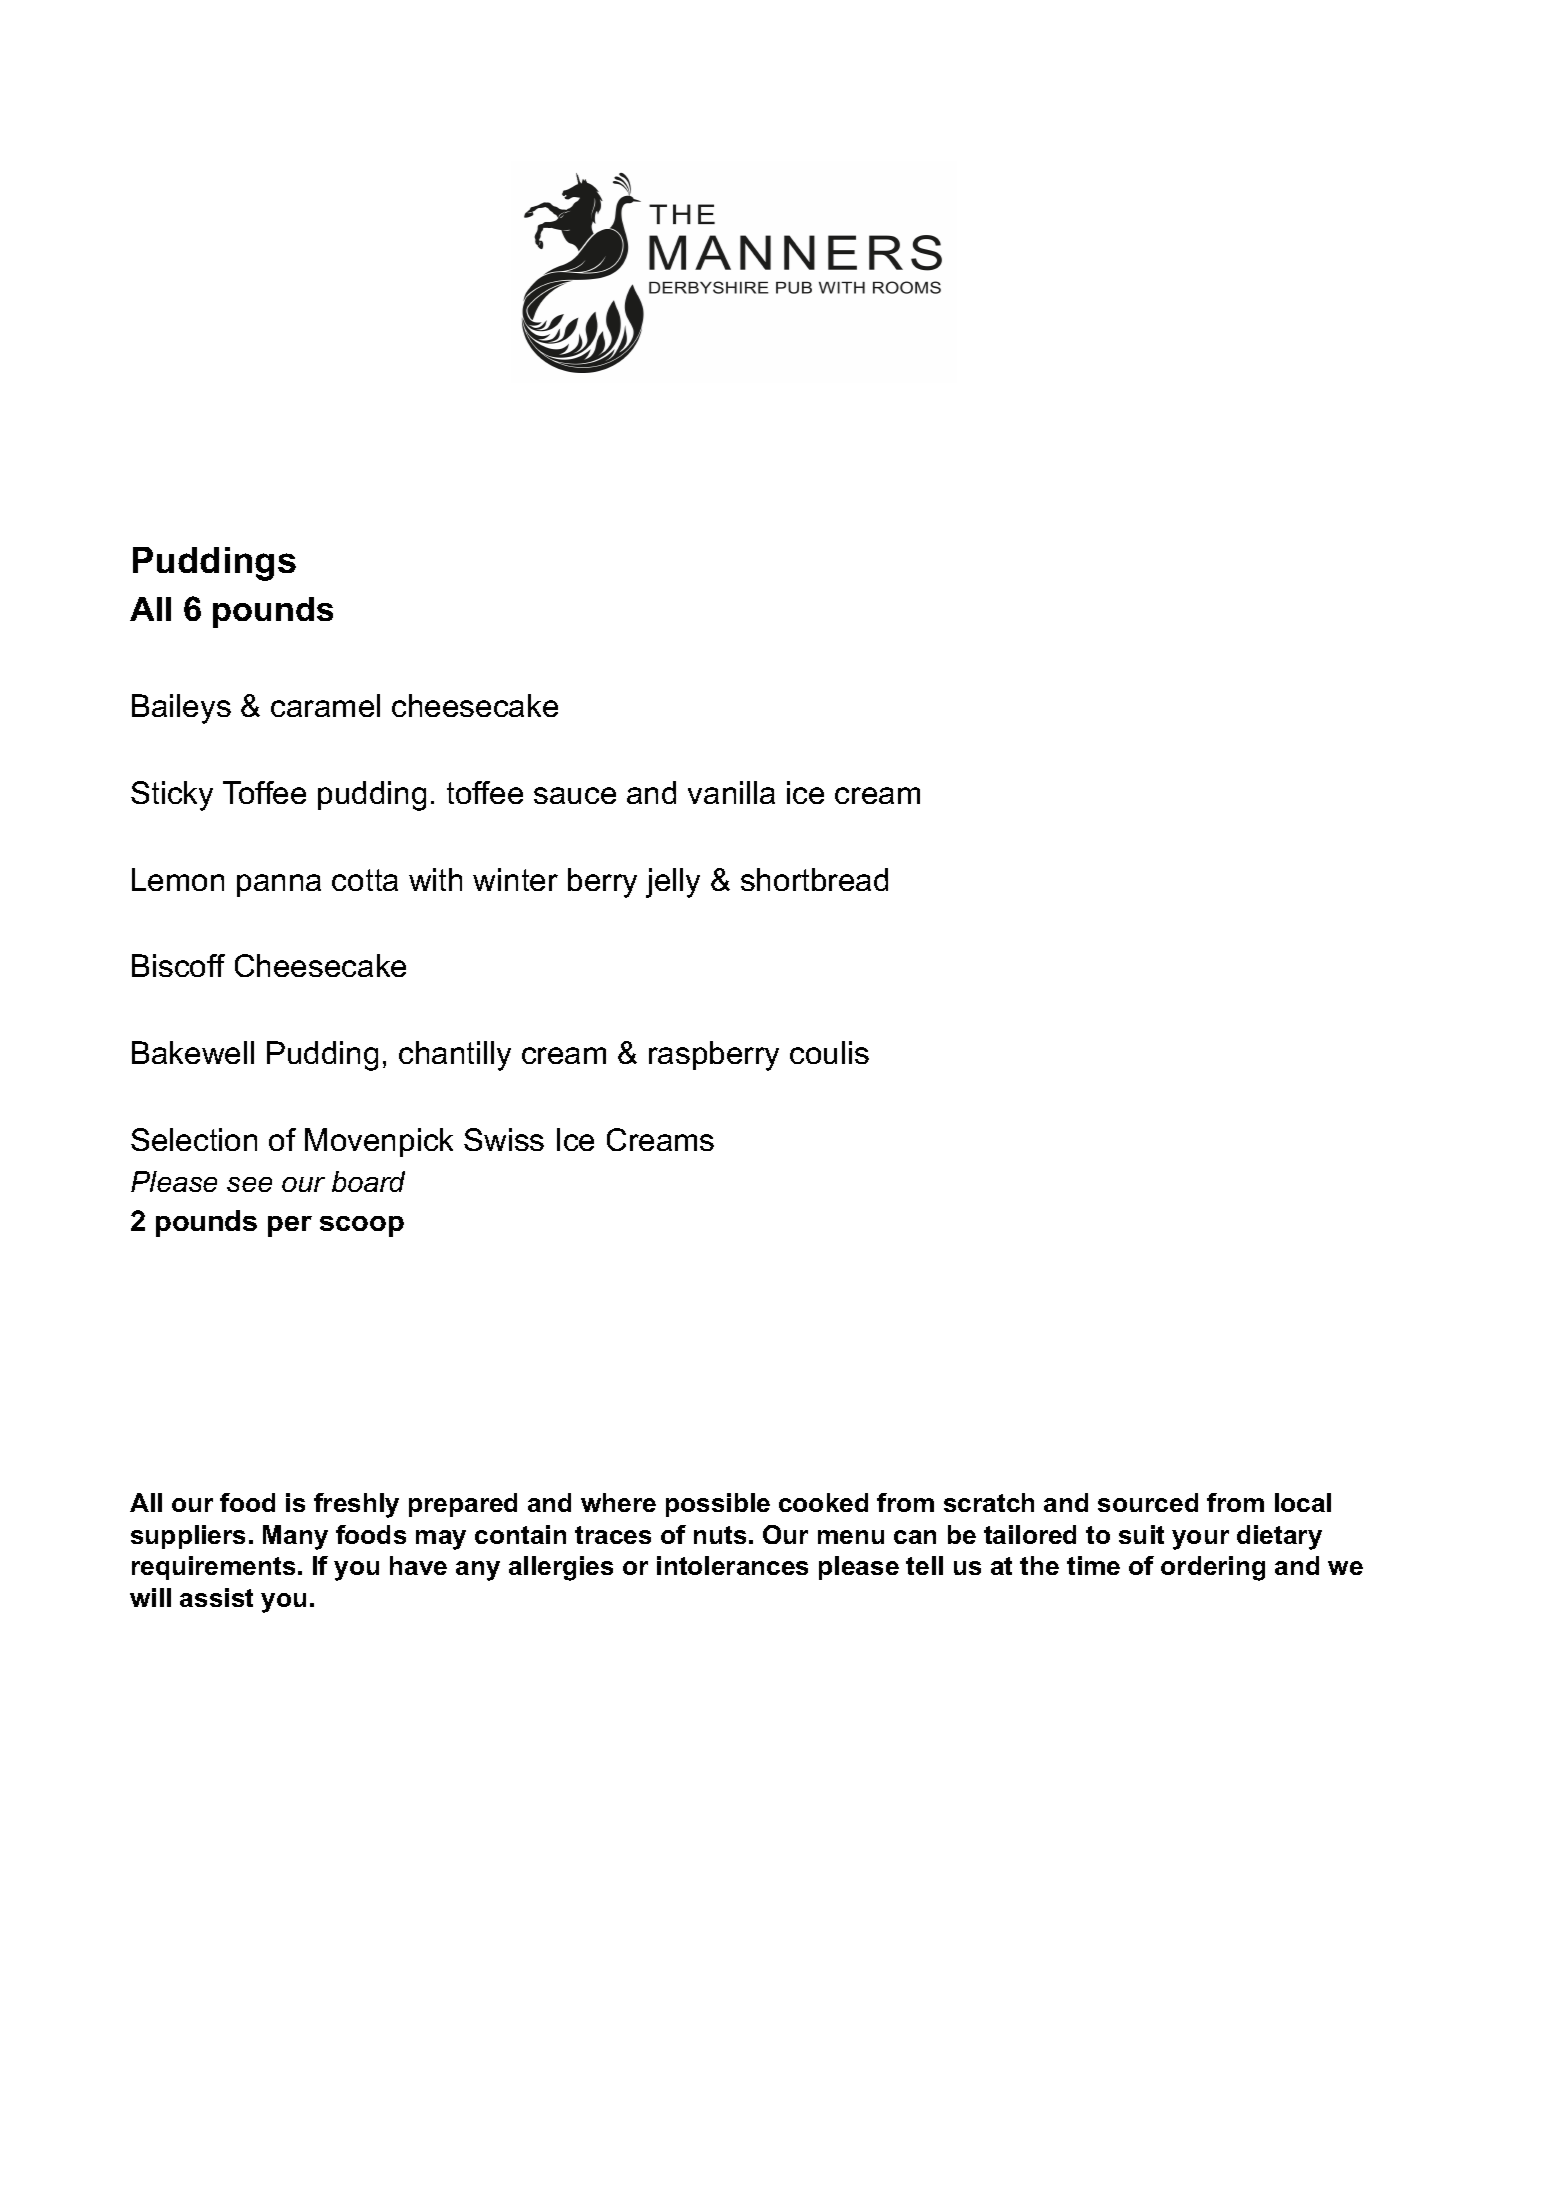 The image size is (1566, 2212). Describe the element at coordinates (515, 879) in the screenshot. I see `winter` at that location.
